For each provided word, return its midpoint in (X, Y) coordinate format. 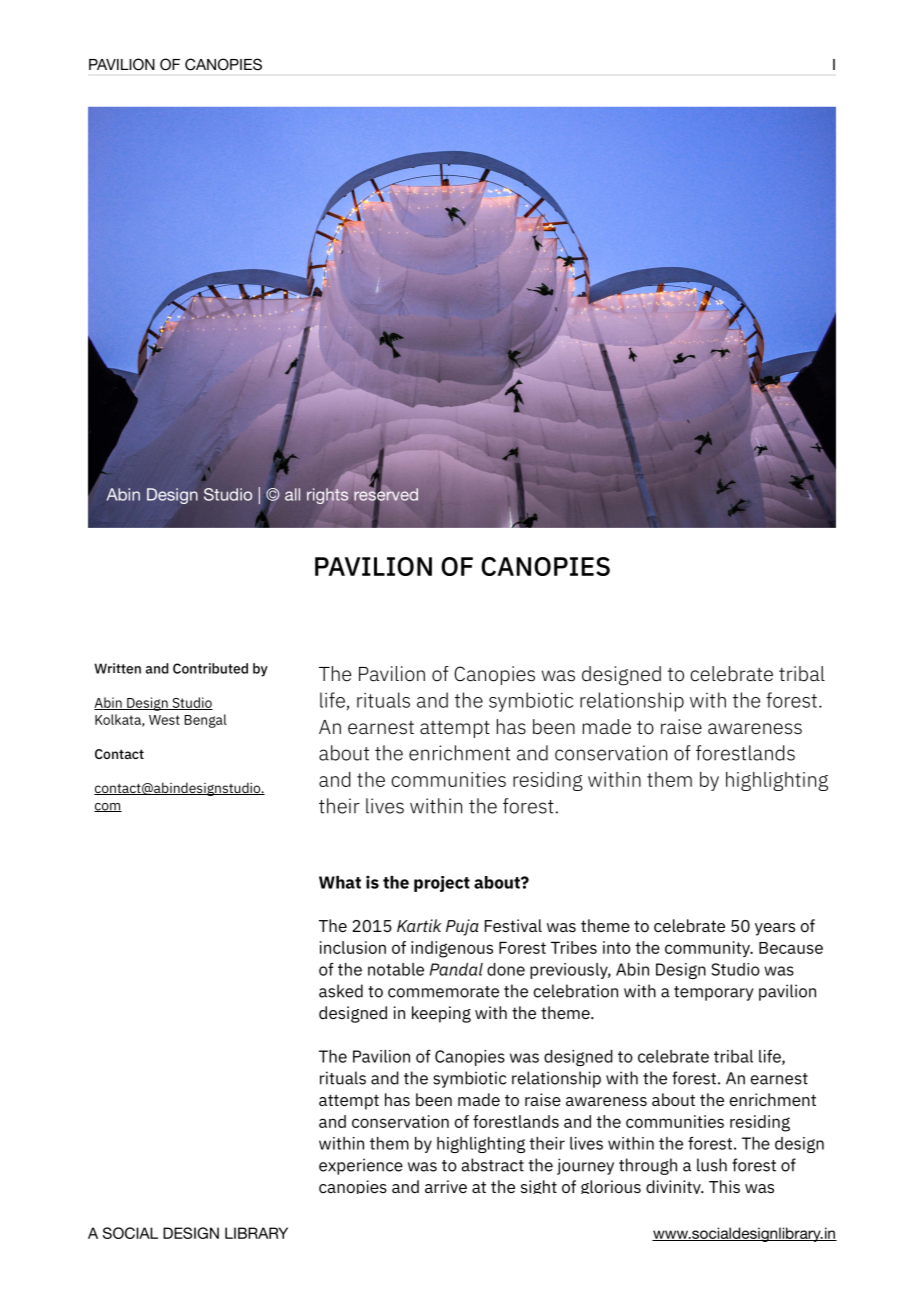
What (340, 882)
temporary (714, 993)
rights (327, 496)
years (775, 929)
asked (341, 991)
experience (361, 1166)
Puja (462, 927)
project (442, 884)
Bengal (205, 721)
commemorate (443, 992)
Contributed (210, 668)
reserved (386, 494)
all (292, 494)
